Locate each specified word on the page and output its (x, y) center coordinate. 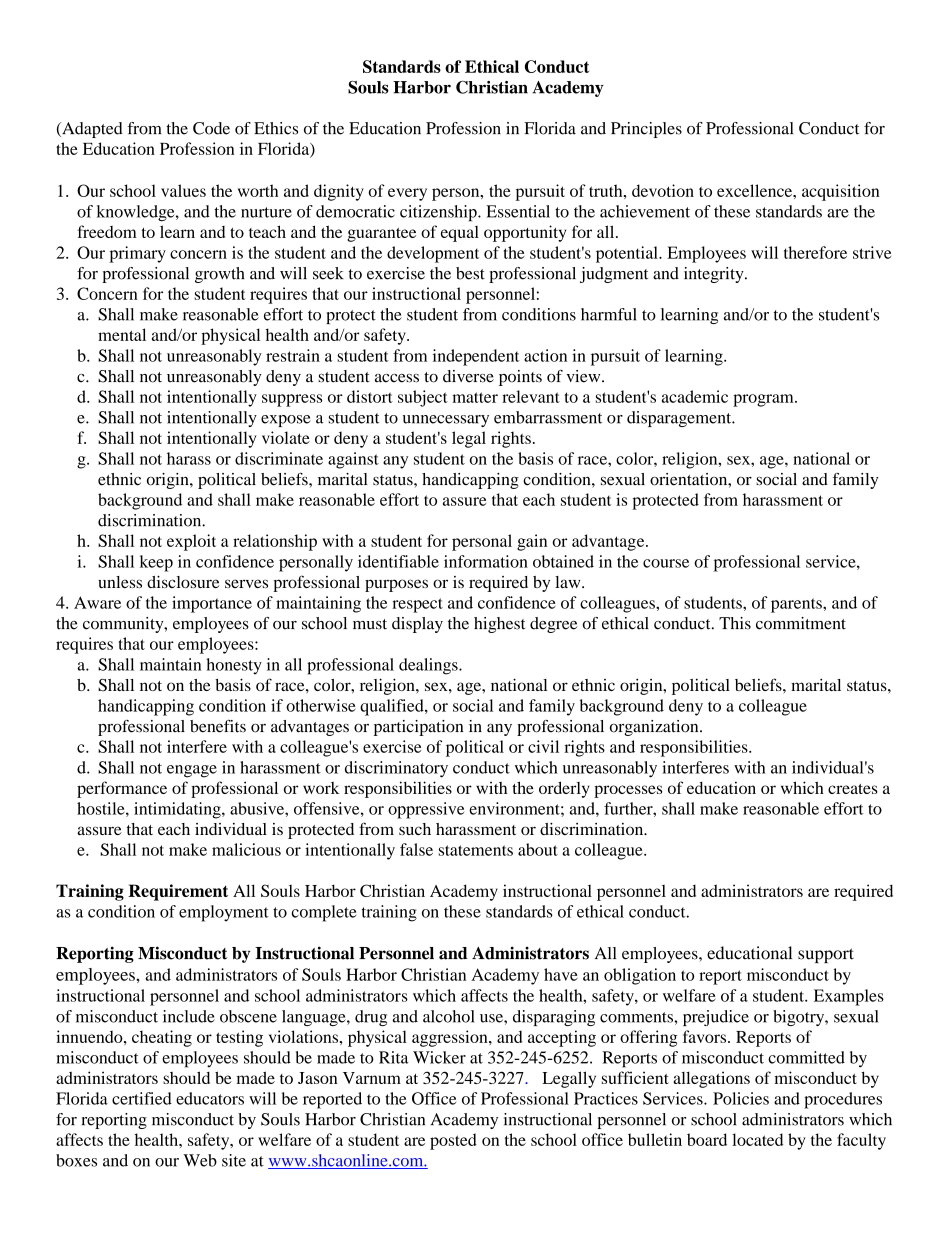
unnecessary (446, 421)
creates (853, 789)
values (183, 190)
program (764, 400)
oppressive (426, 810)
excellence (755, 190)
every (407, 194)
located (757, 1139)
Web (200, 1160)
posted (453, 1141)
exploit (191, 542)
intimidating (178, 810)
